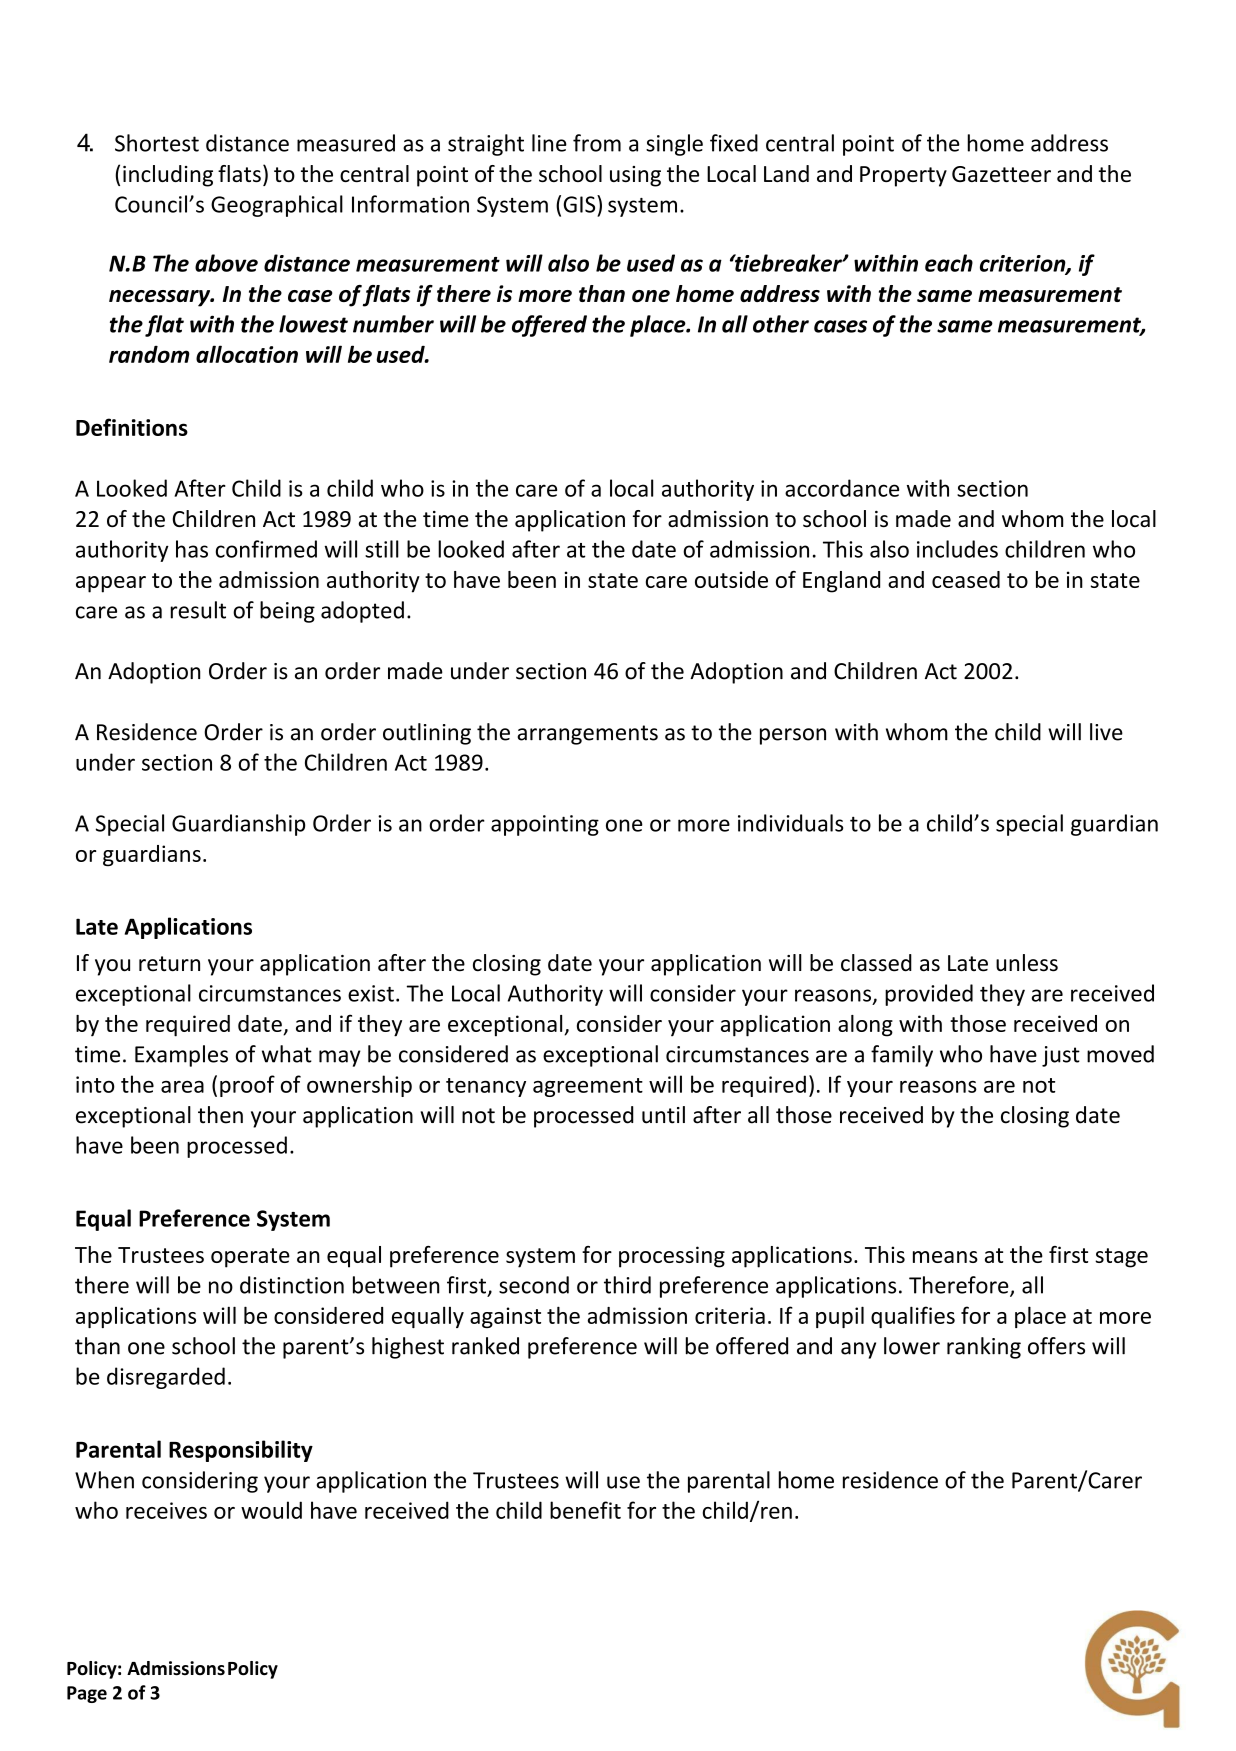  Describe the element at coordinates (220, 1115) in the screenshot. I see `then` at that location.
